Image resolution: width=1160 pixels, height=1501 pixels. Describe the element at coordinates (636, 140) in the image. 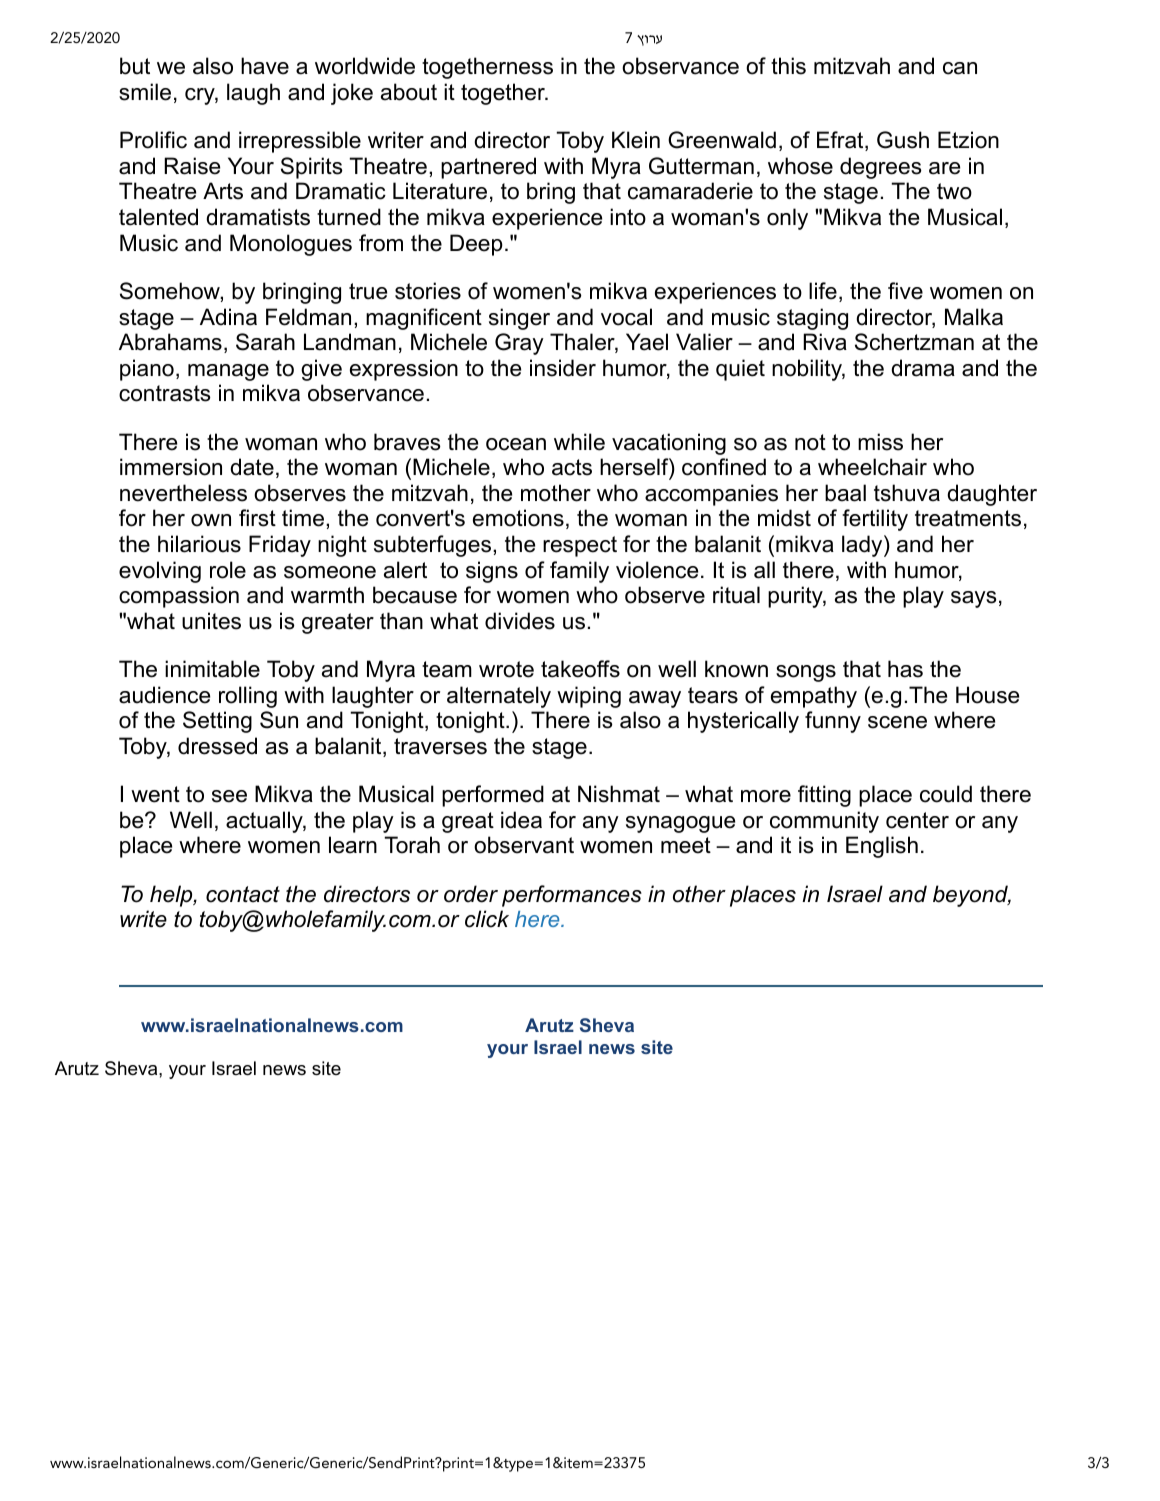

I see `Klein` at that location.
